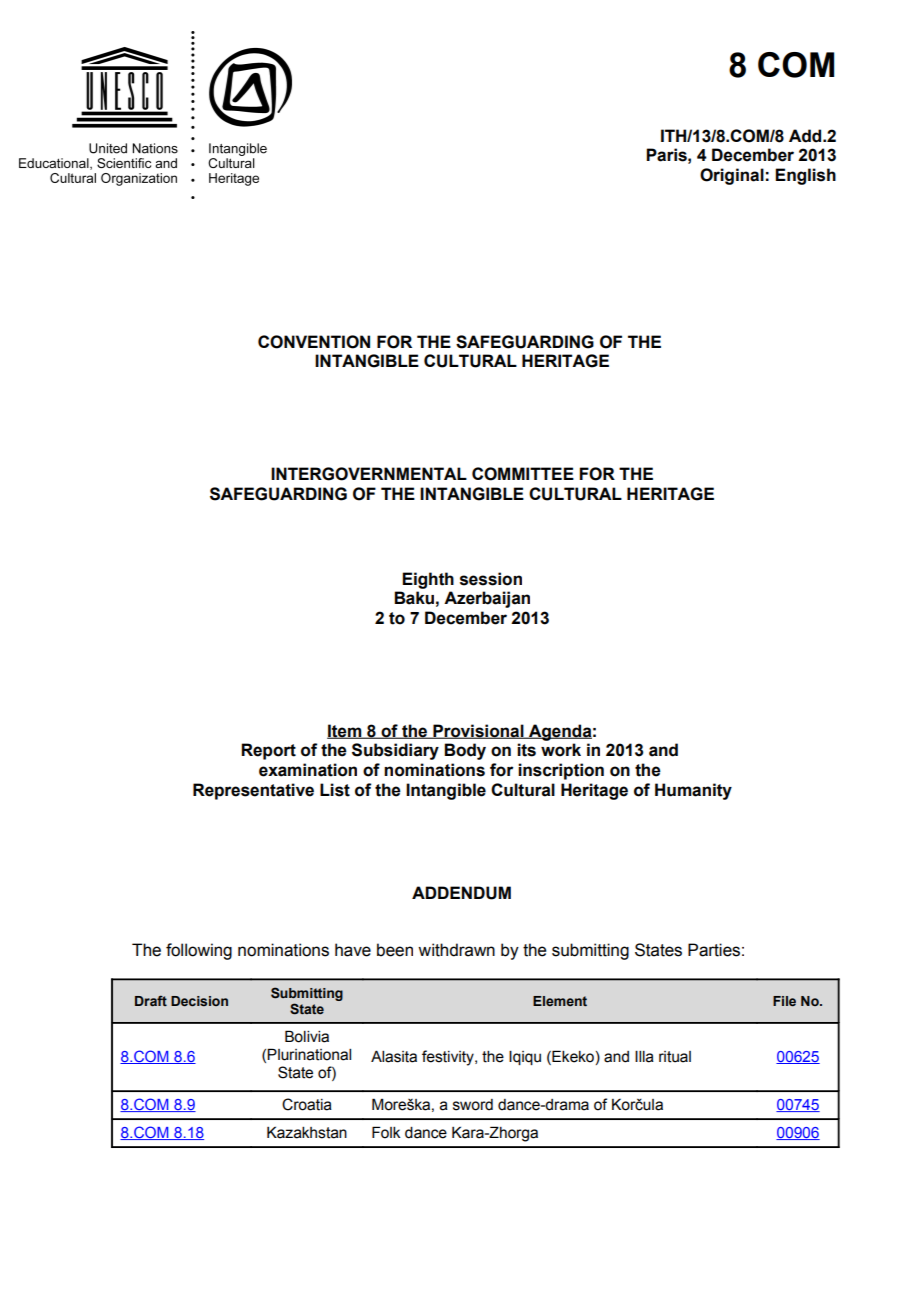  What do you see at coordinates (523, 474) in the document?
I see `COMMITTEE` at bounding box center [523, 474].
